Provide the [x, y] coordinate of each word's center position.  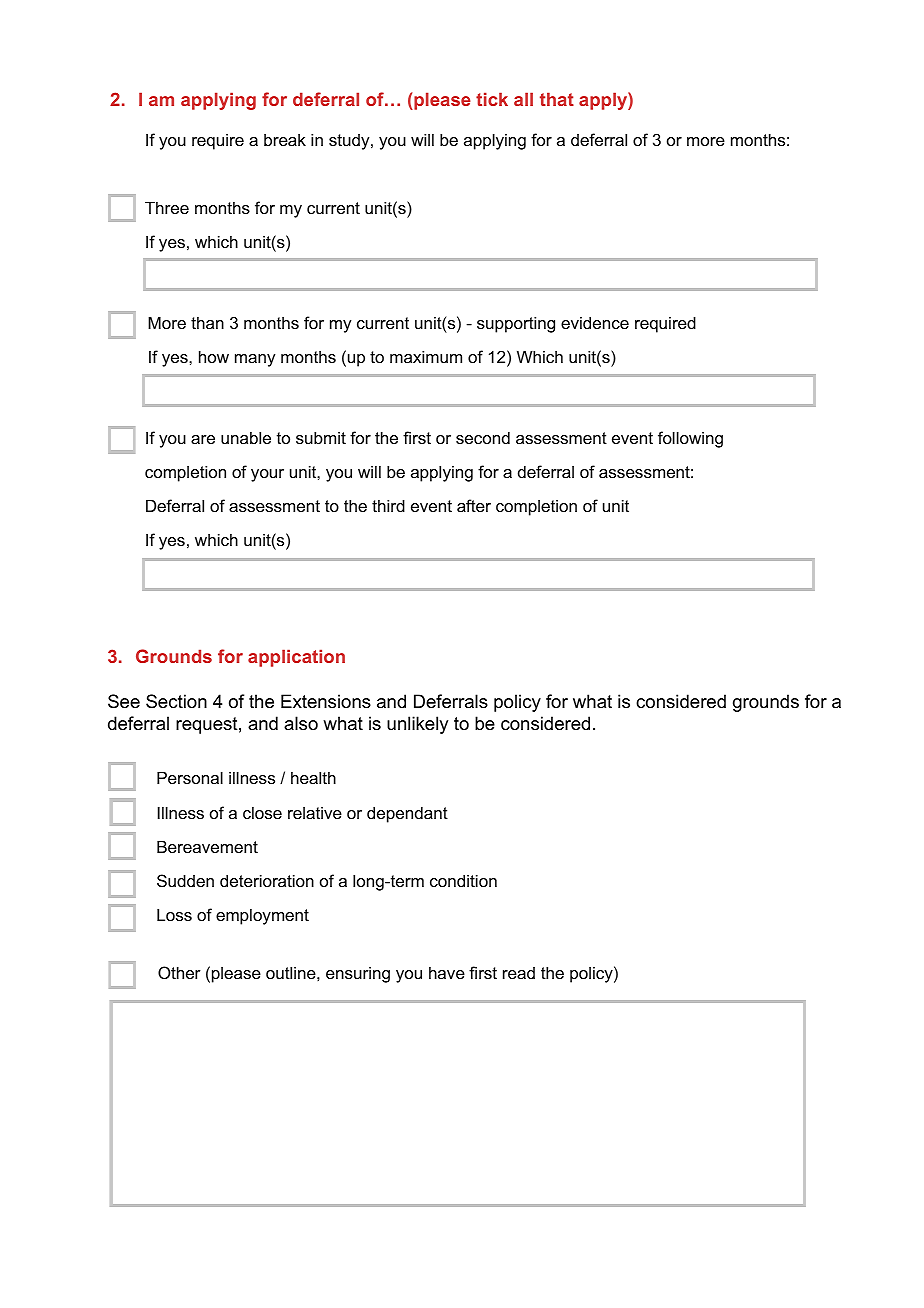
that [557, 99]
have [447, 972]
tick [492, 99]
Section [176, 701]
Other [179, 972]
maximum [426, 356]
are [203, 439]
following [690, 439]
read [519, 973]
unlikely [417, 725]
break [285, 139]
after [474, 505]
